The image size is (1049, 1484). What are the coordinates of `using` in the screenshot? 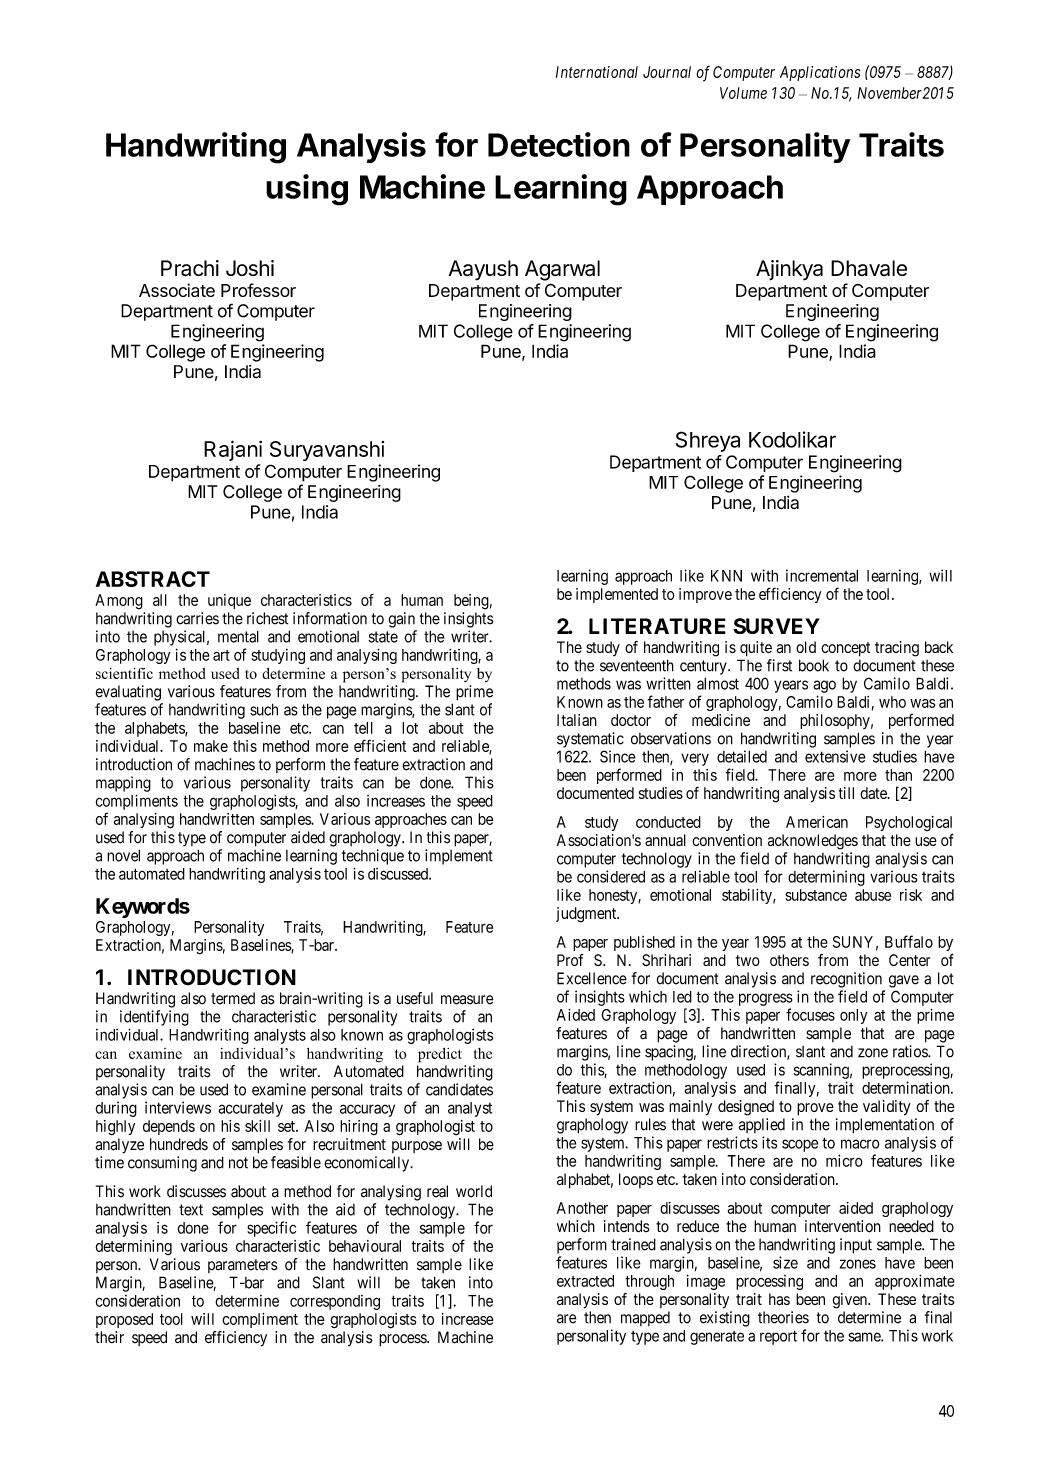 It's located at (307, 190).
